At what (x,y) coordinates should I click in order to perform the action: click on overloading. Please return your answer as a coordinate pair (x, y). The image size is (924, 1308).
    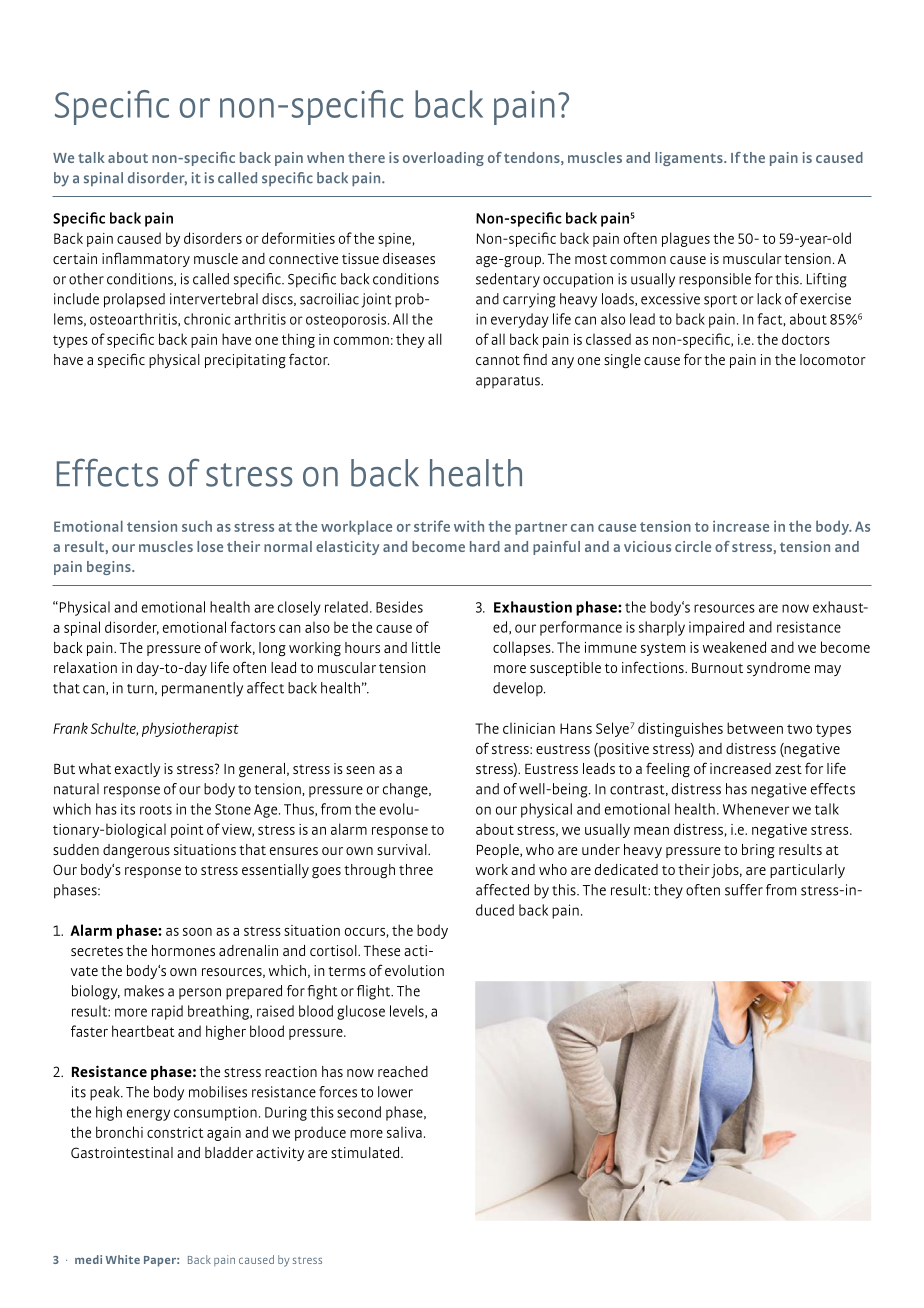
    Looking at the image, I should click on (443, 159).
